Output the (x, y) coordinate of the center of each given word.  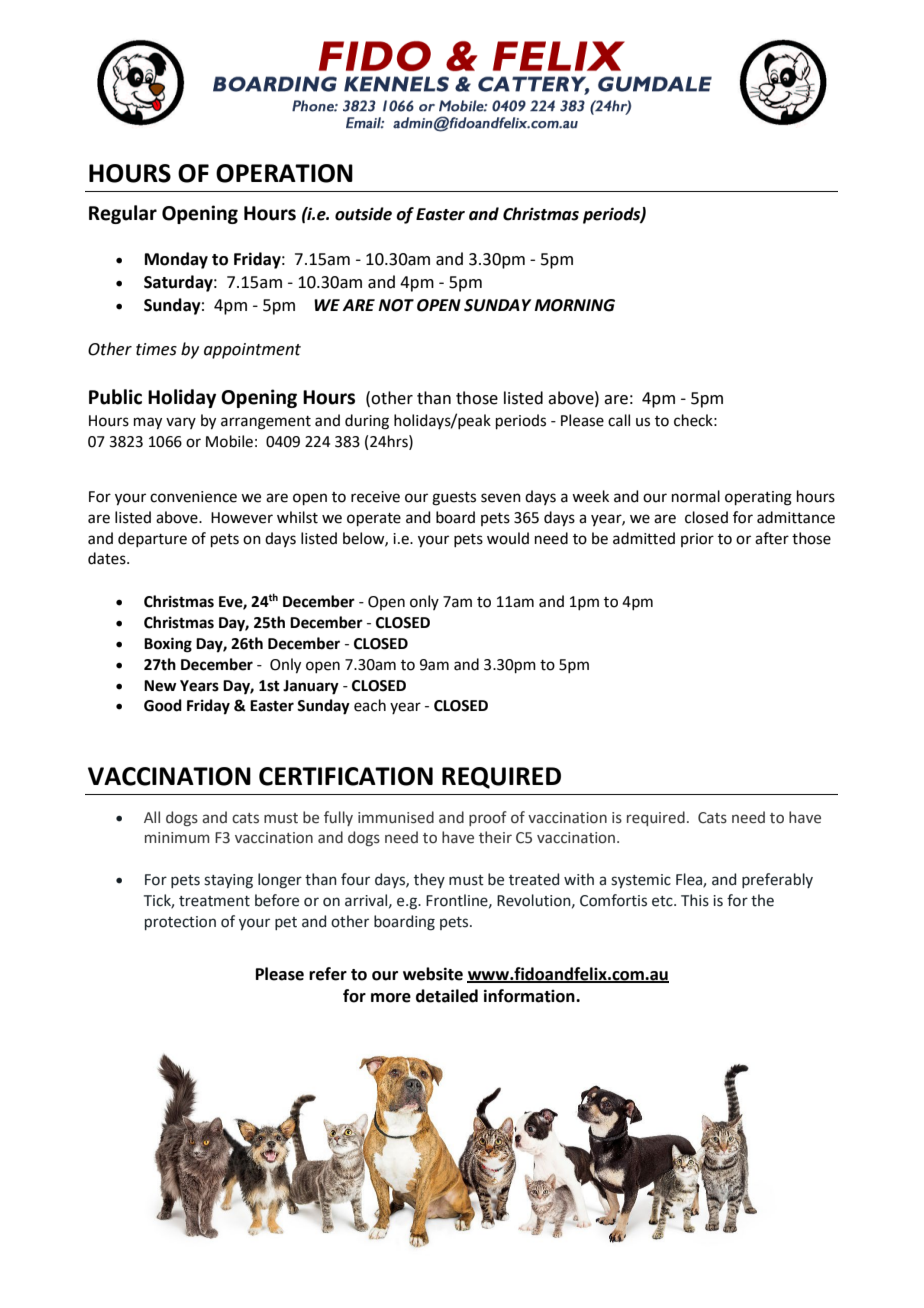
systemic (641, 881)
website (433, 974)
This (695, 900)
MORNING (574, 305)
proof (488, 818)
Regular (123, 214)
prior (697, 540)
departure (152, 539)
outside (363, 214)
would (508, 538)
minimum (177, 837)
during (367, 422)
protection (180, 923)
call (619, 420)
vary (181, 423)
